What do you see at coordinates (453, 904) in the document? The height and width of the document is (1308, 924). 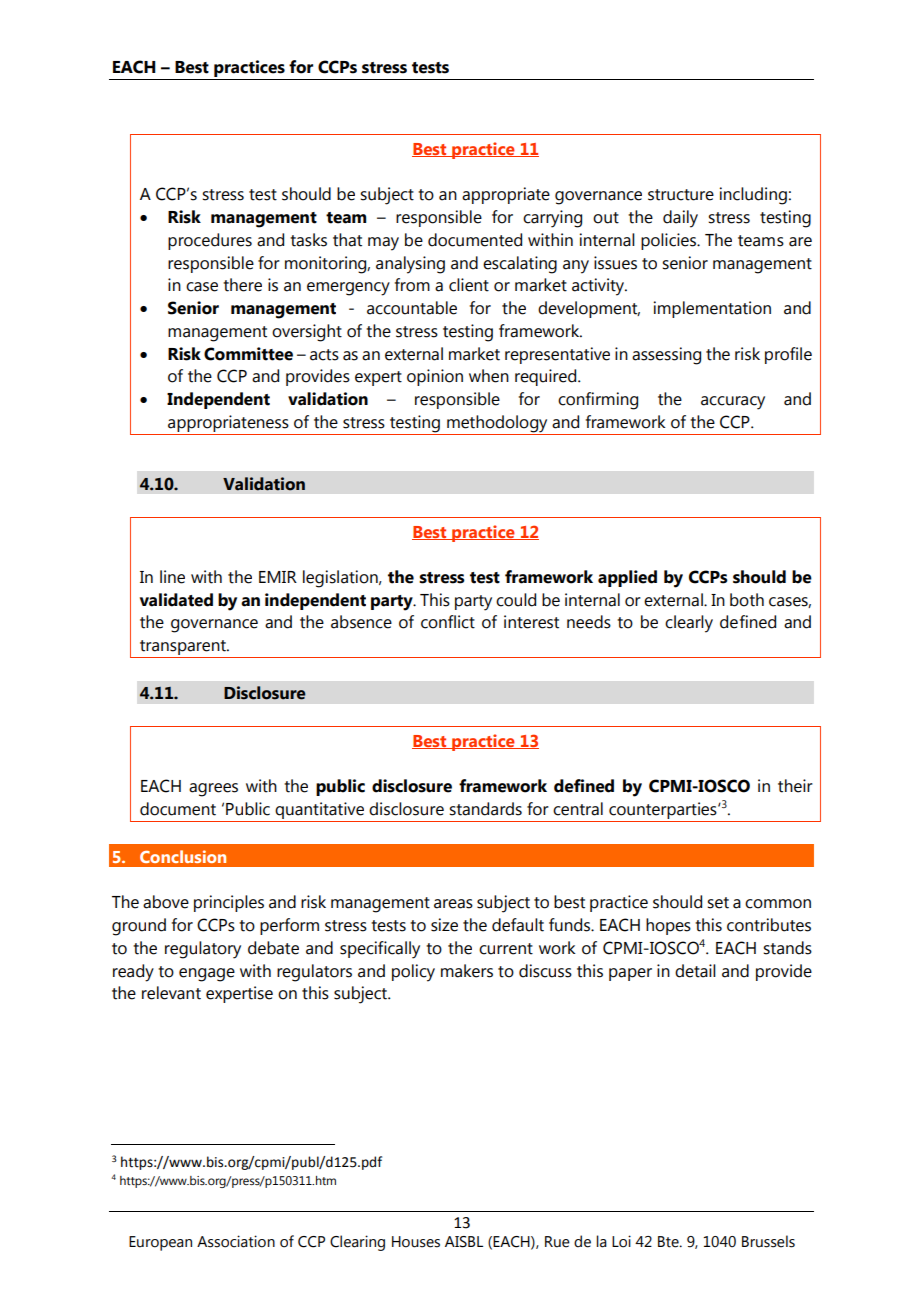 I see `areas` at bounding box center [453, 904].
